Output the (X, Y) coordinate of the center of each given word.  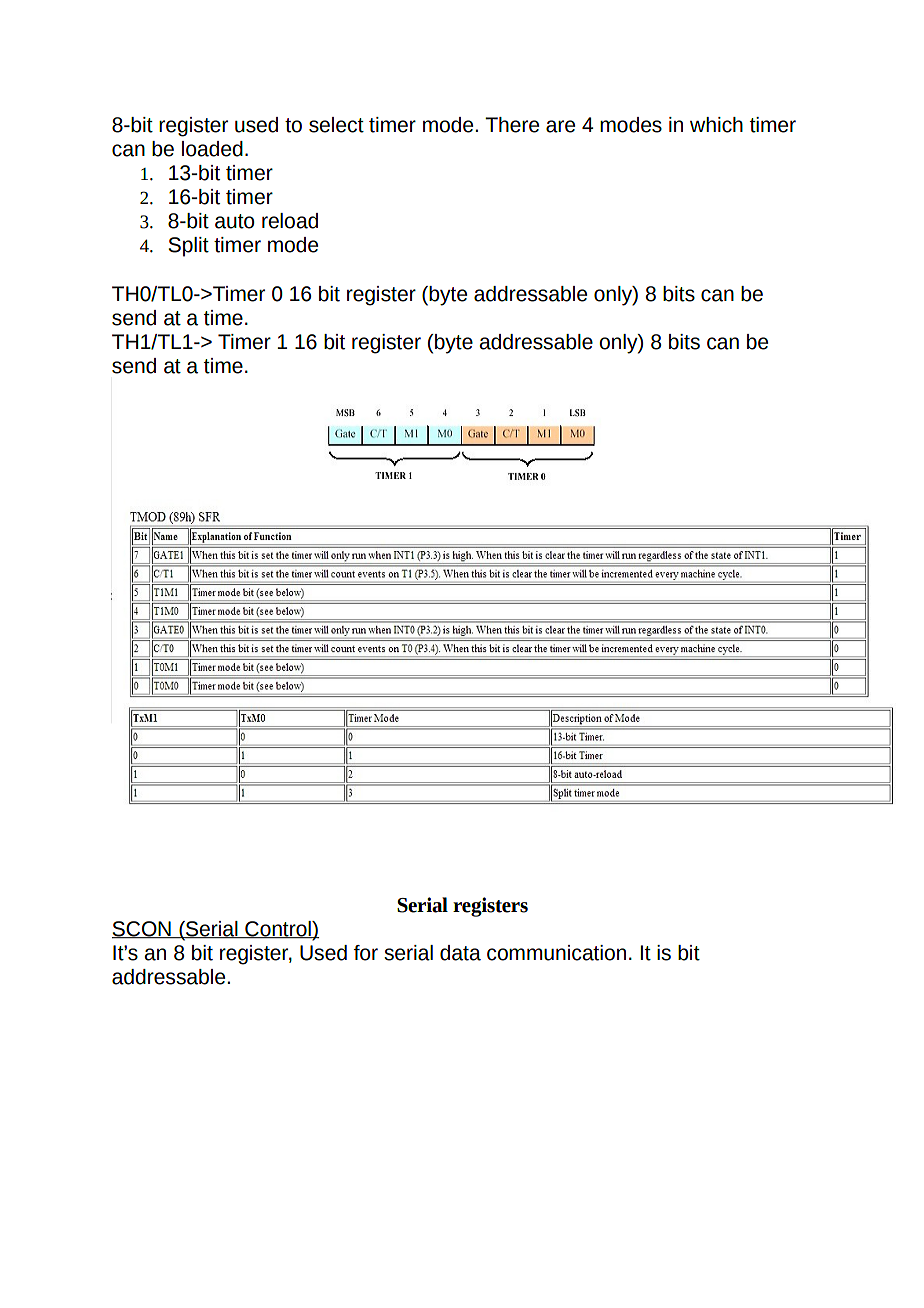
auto (235, 221)
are (560, 126)
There (512, 125)
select (336, 125)
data (460, 953)
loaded (212, 149)
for (366, 953)
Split (188, 247)
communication (556, 953)
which (716, 125)
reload (290, 221)
